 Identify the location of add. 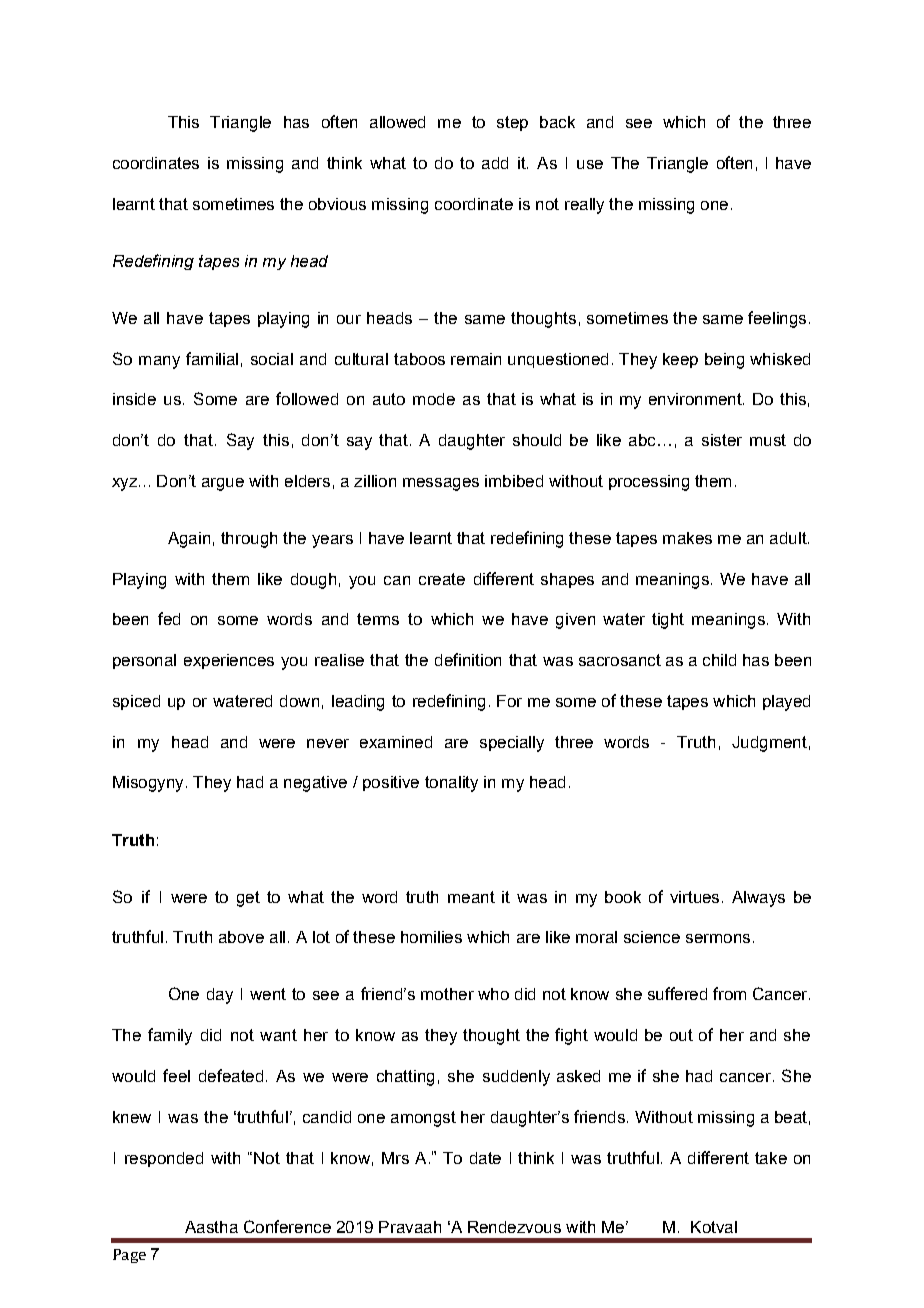
(495, 163).
